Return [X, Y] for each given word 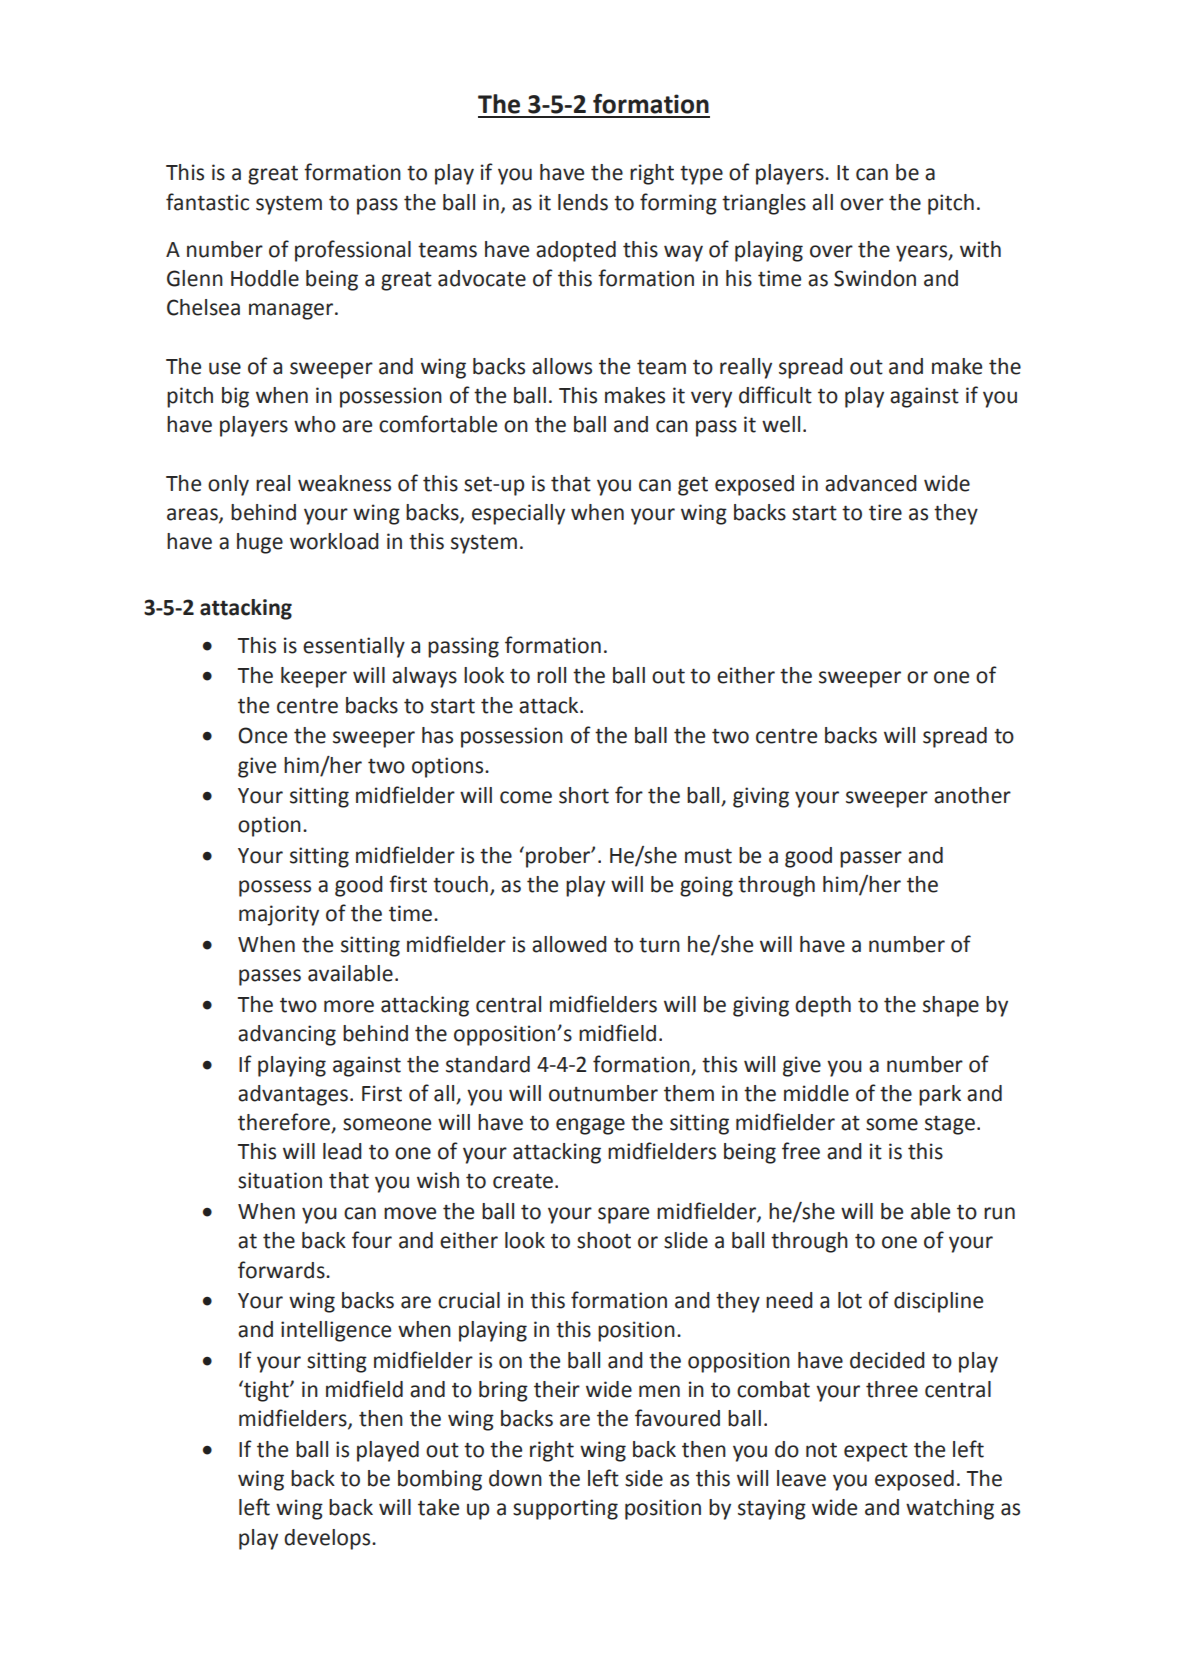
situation [280, 1180]
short [584, 795]
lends [583, 202]
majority [279, 915]
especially [518, 514]
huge [260, 543]
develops [328, 1539]
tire [885, 512]
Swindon [875, 278]
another [972, 795]
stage [950, 1125]
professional [353, 251]
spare [623, 1215]
